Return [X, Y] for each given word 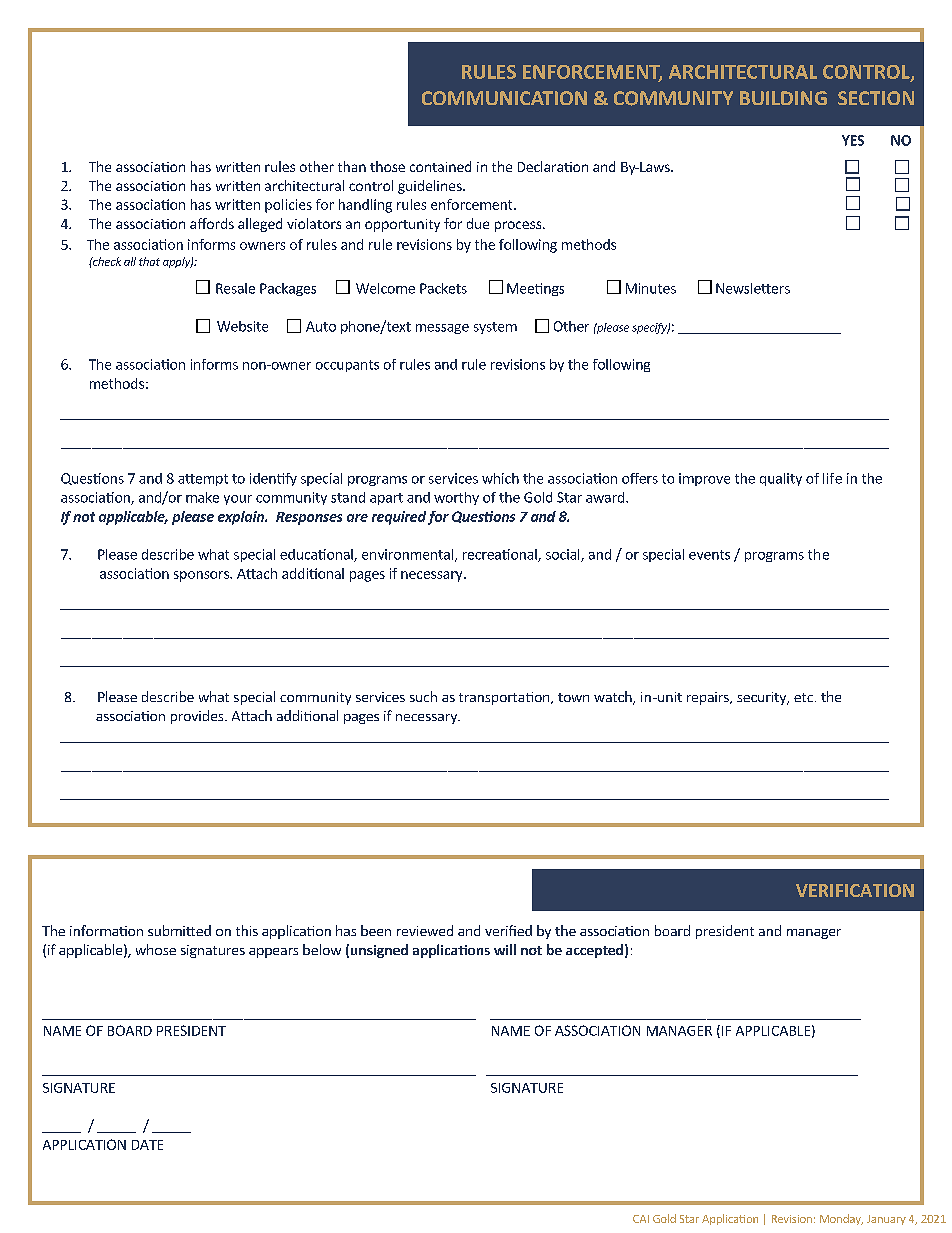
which [500, 478]
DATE [147, 1145]
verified [508, 930]
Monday [841, 1219]
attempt [203, 480]
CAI [641, 1219]
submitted [179, 930]
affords [212, 223]
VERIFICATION [855, 890]
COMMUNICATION [504, 98]
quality [781, 479]
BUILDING [783, 98]
